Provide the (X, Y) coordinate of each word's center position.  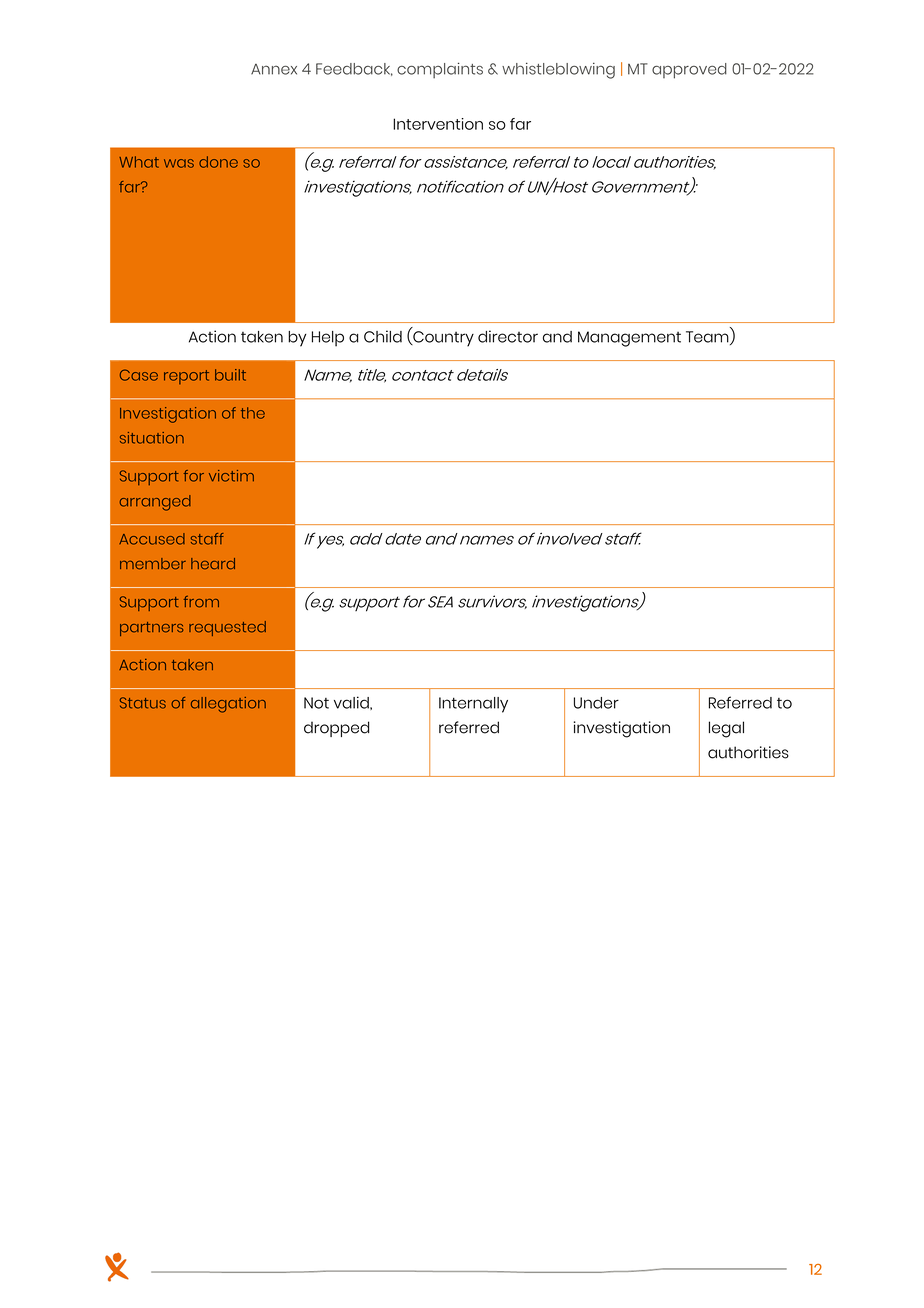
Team (708, 338)
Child (383, 336)
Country (442, 339)
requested (227, 628)
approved (689, 71)
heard (213, 564)
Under (596, 703)
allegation (228, 705)
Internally (473, 705)
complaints (440, 70)
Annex (274, 69)
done (218, 162)
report (186, 377)
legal (726, 729)
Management (629, 339)
